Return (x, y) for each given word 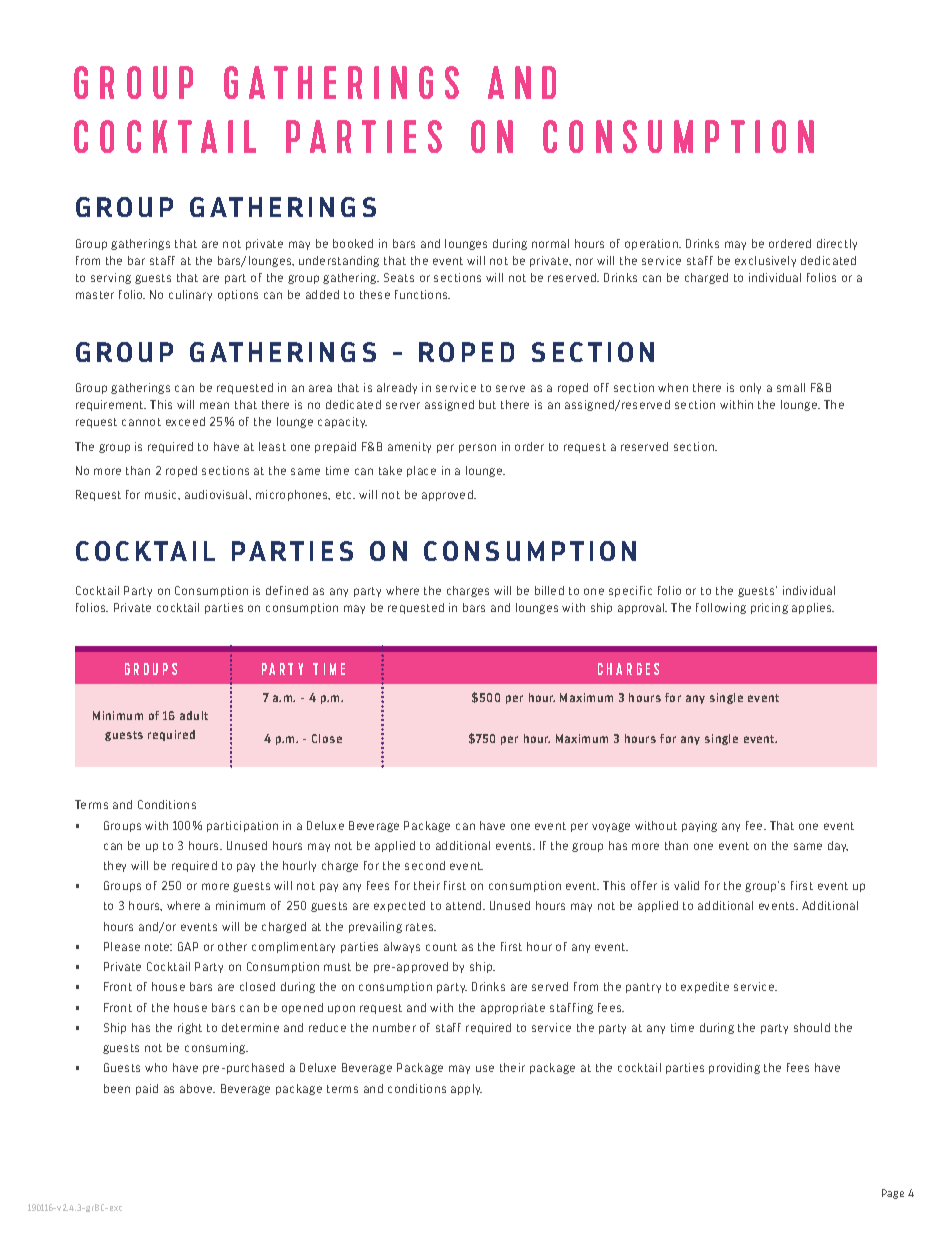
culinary (190, 295)
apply (466, 1089)
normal (550, 243)
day (838, 846)
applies (813, 608)
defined (287, 590)
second (425, 865)
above (197, 1088)
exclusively (765, 261)
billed (549, 590)
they (115, 866)
